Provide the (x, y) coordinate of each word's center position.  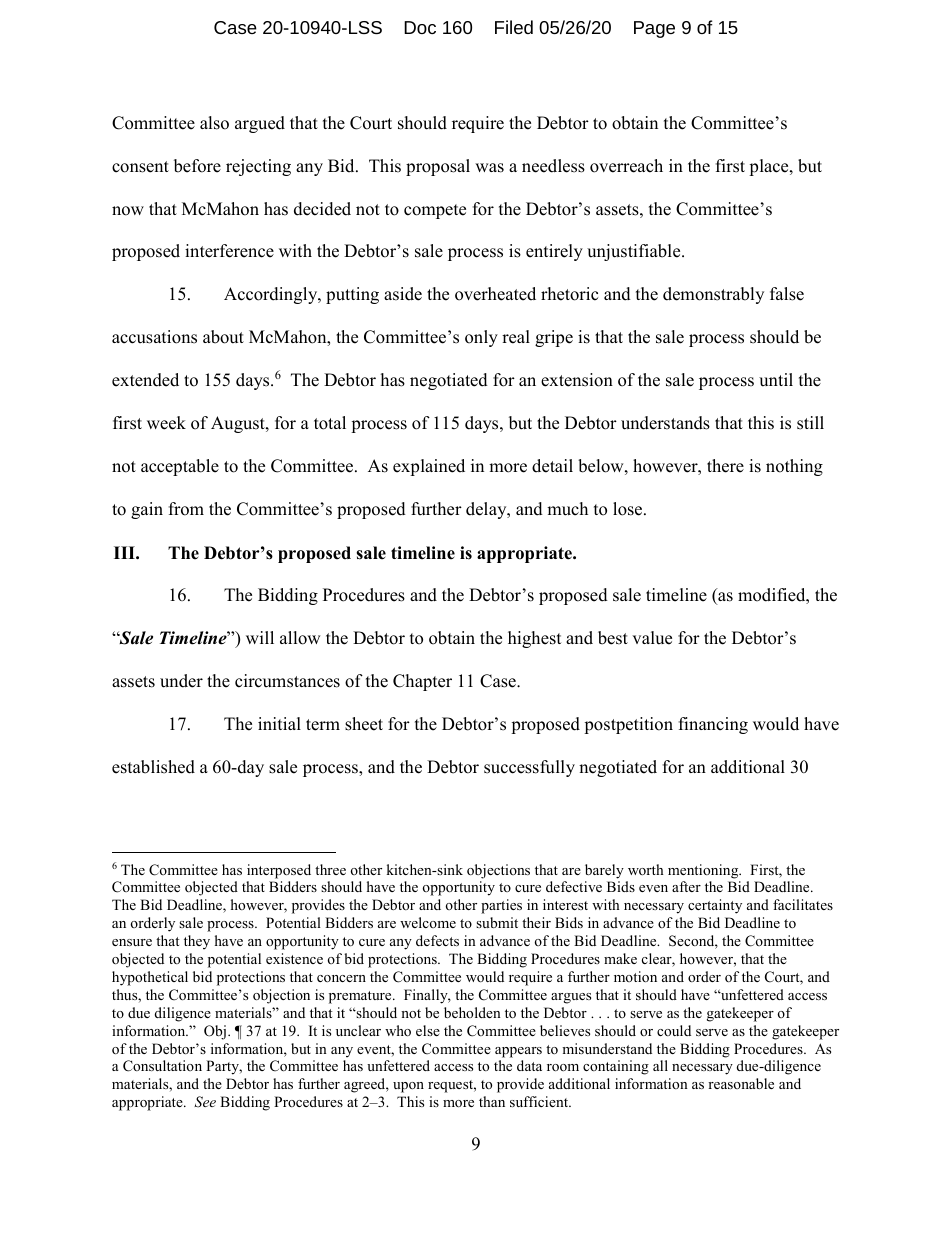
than (492, 1101)
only (481, 338)
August (239, 424)
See (205, 1102)
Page (654, 29)
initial (279, 723)
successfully (529, 768)
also (214, 123)
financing (713, 725)
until (776, 380)
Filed (514, 27)
